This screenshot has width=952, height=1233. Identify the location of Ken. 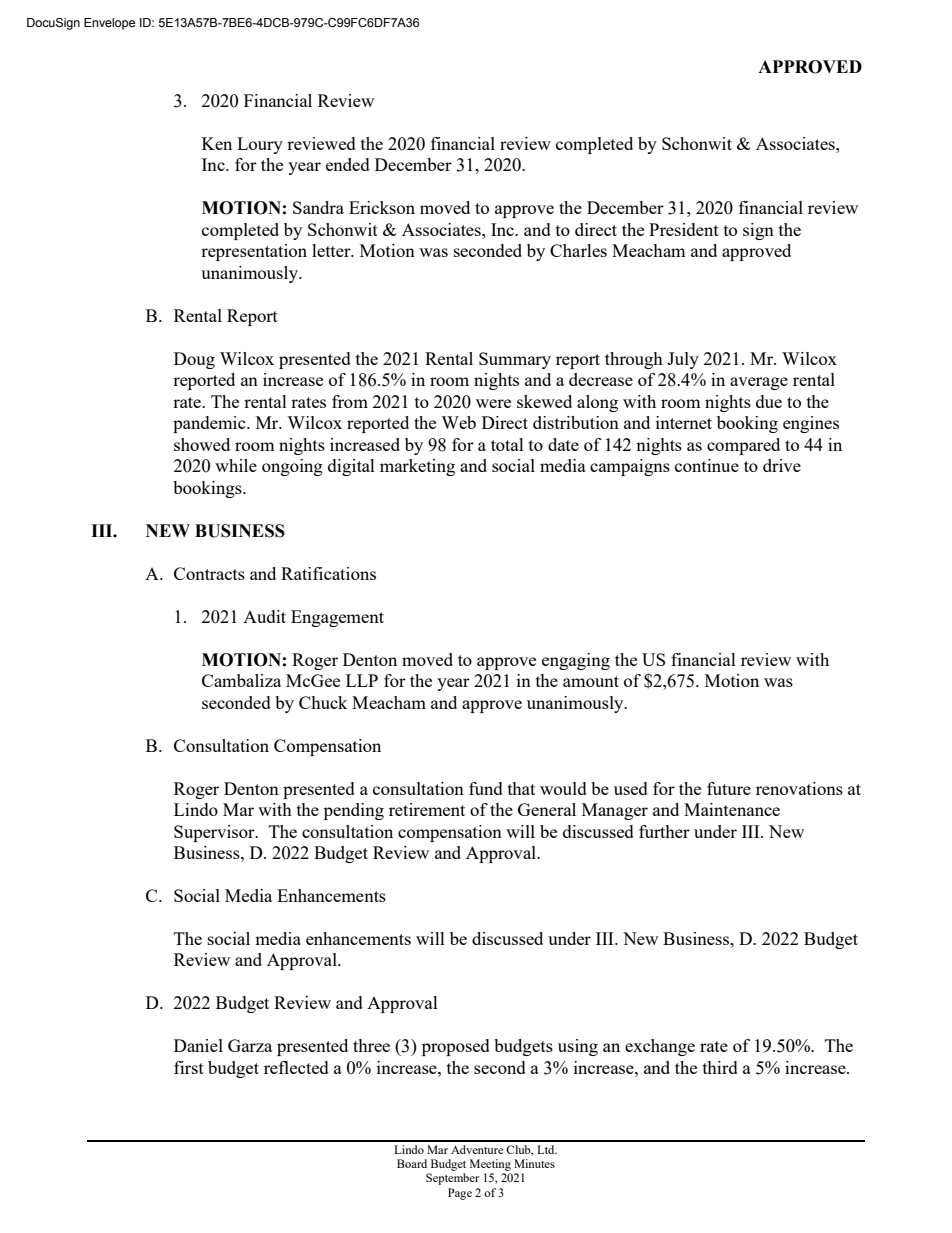
(217, 143).
